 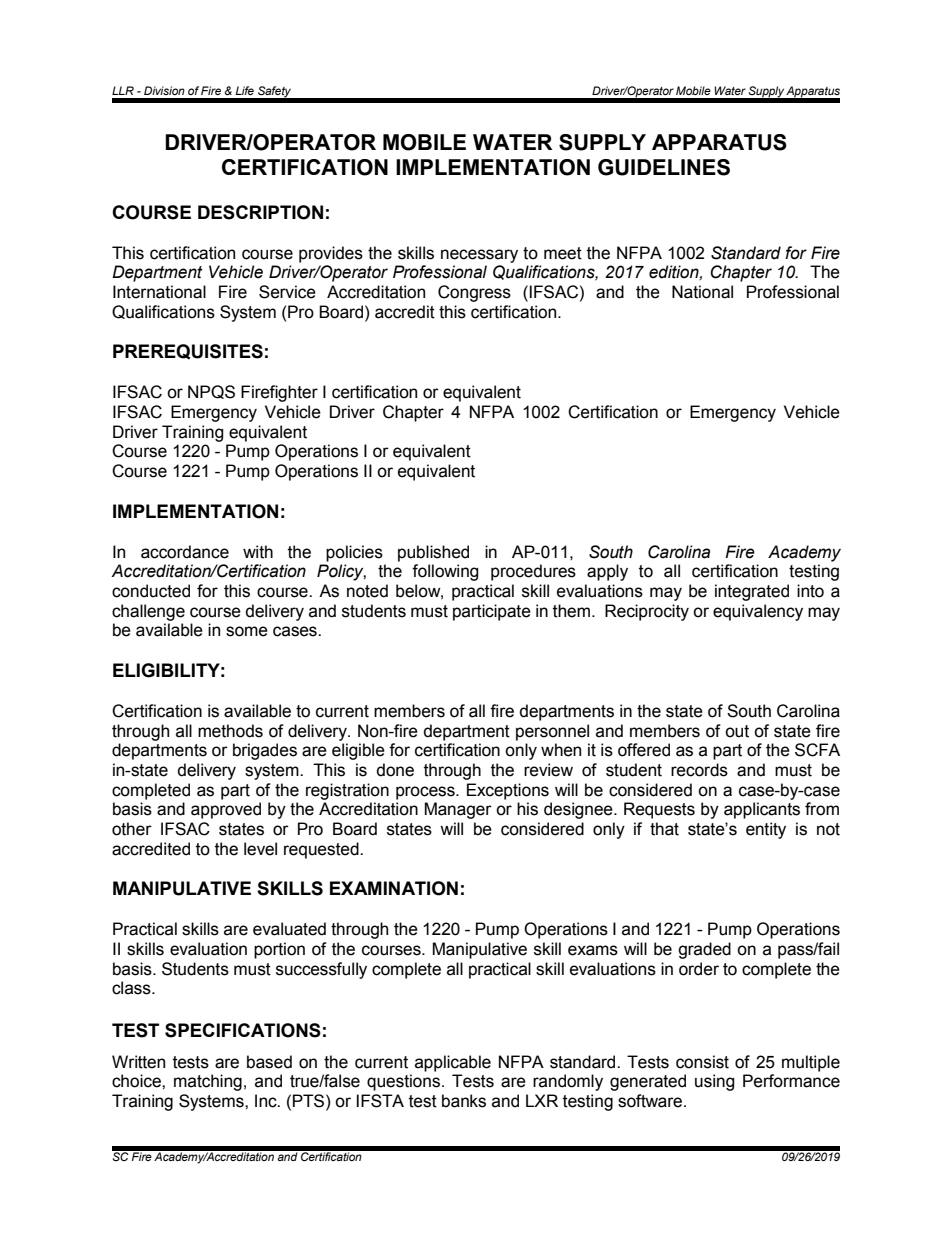 I want to click on some, so click(x=247, y=631).
